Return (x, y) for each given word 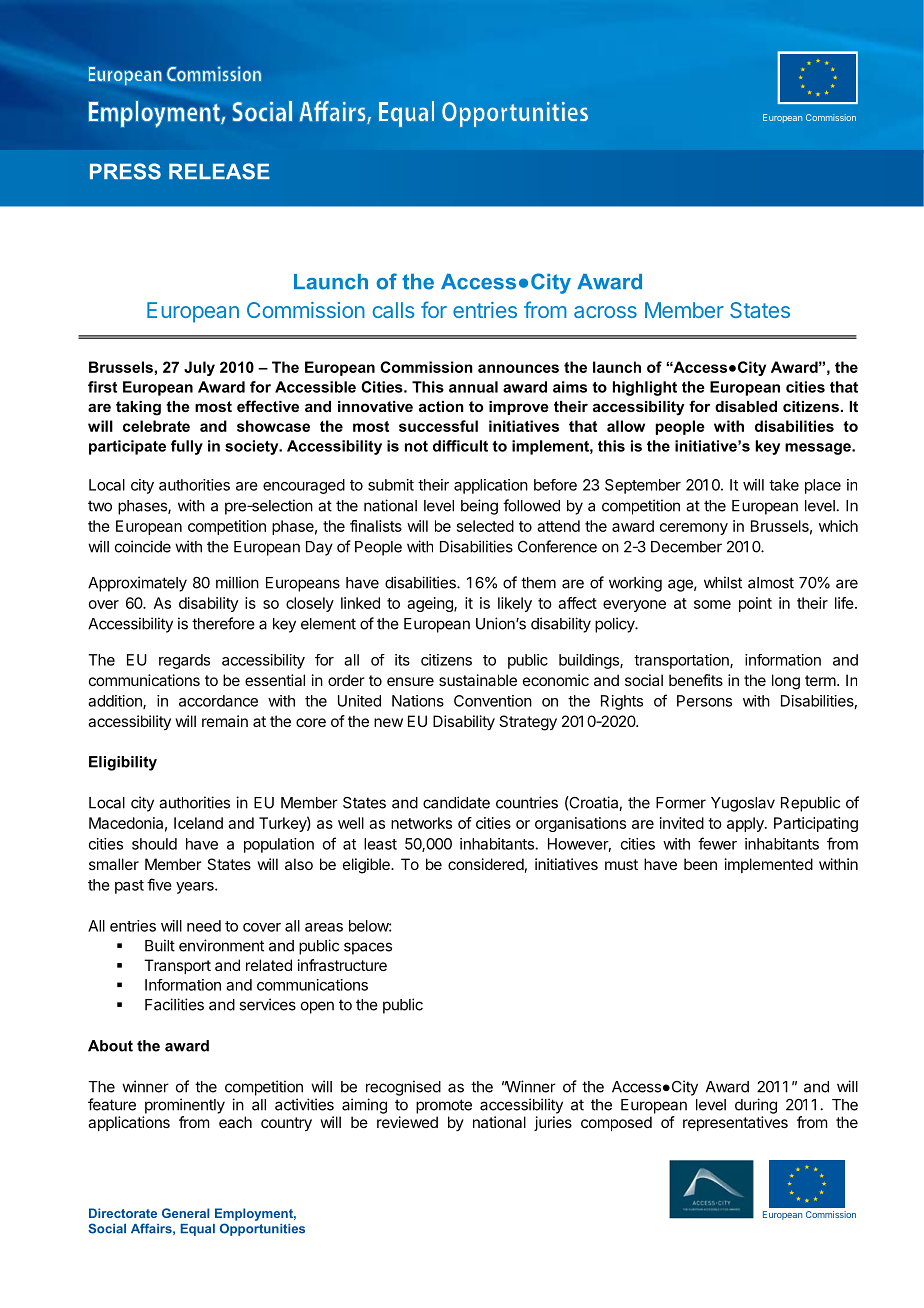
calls (393, 310)
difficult (460, 446)
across (605, 312)
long (786, 682)
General (185, 1213)
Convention (493, 701)
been (700, 864)
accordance (218, 701)
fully (187, 447)
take (784, 485)
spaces (368, 948)
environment (221, 945)
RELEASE (219, 171)
